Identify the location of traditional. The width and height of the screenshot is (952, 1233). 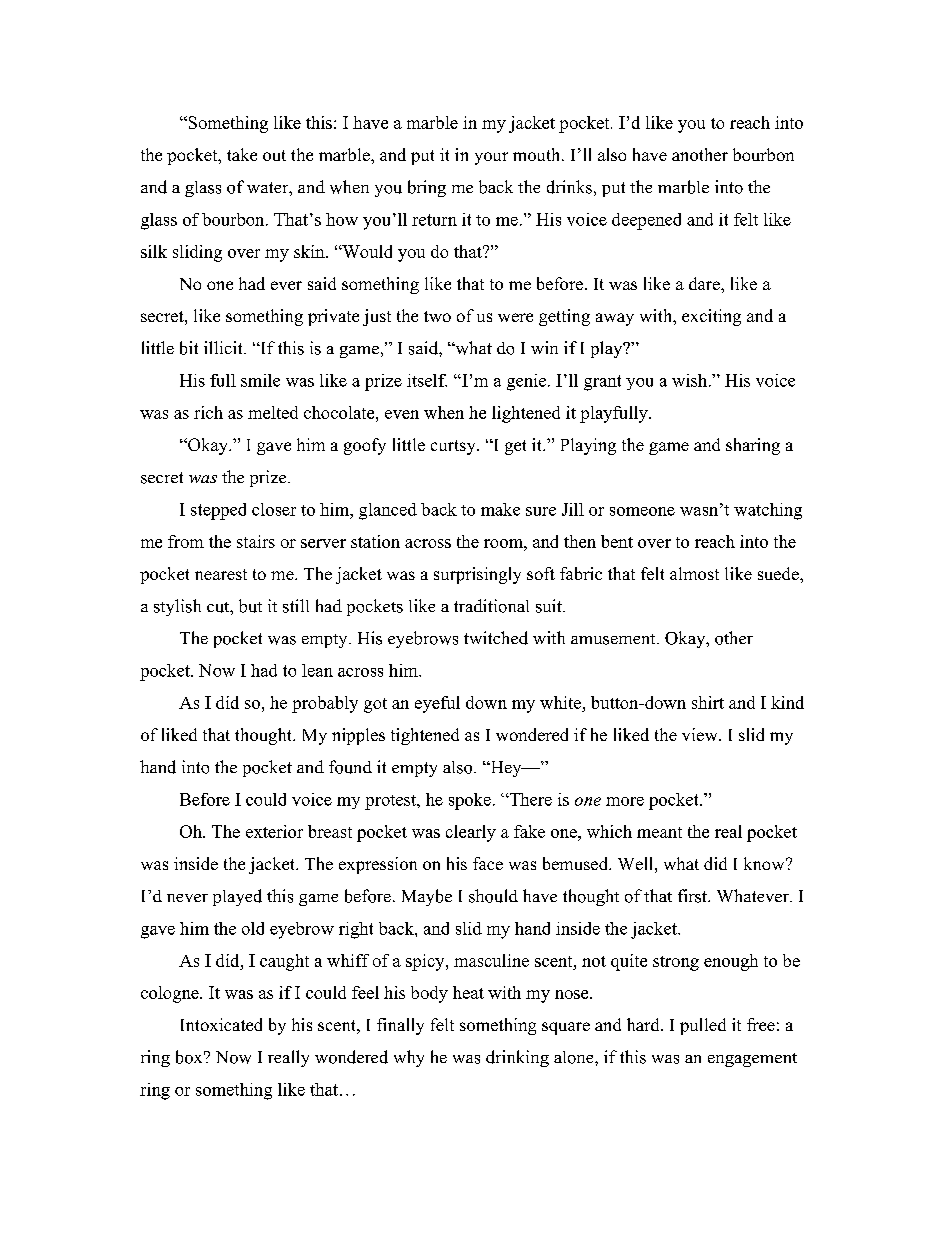
(491, 606).
